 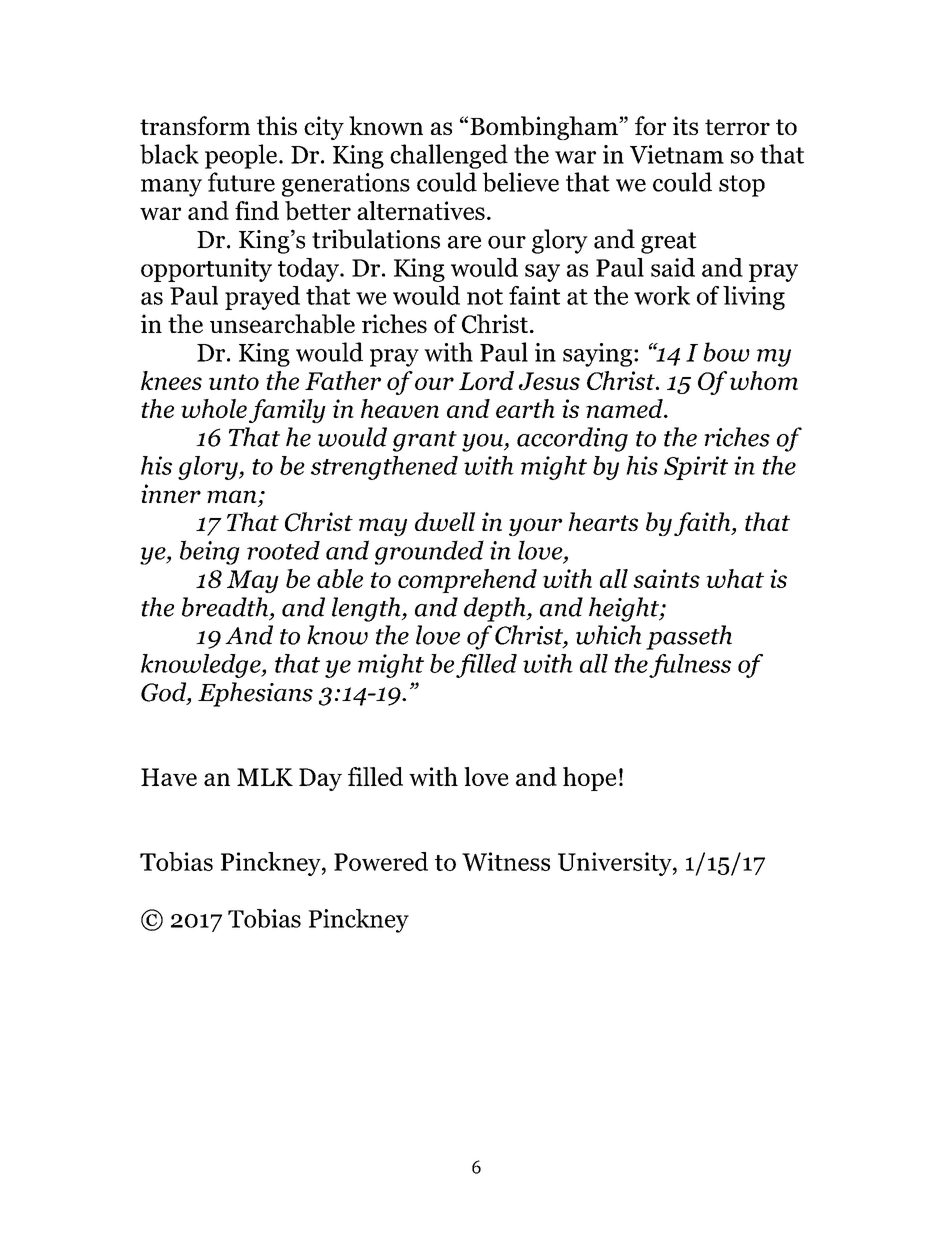 What do you see at coordinates (171, 493) in the document?
I see `inner` at bounding box center [171, 493].
